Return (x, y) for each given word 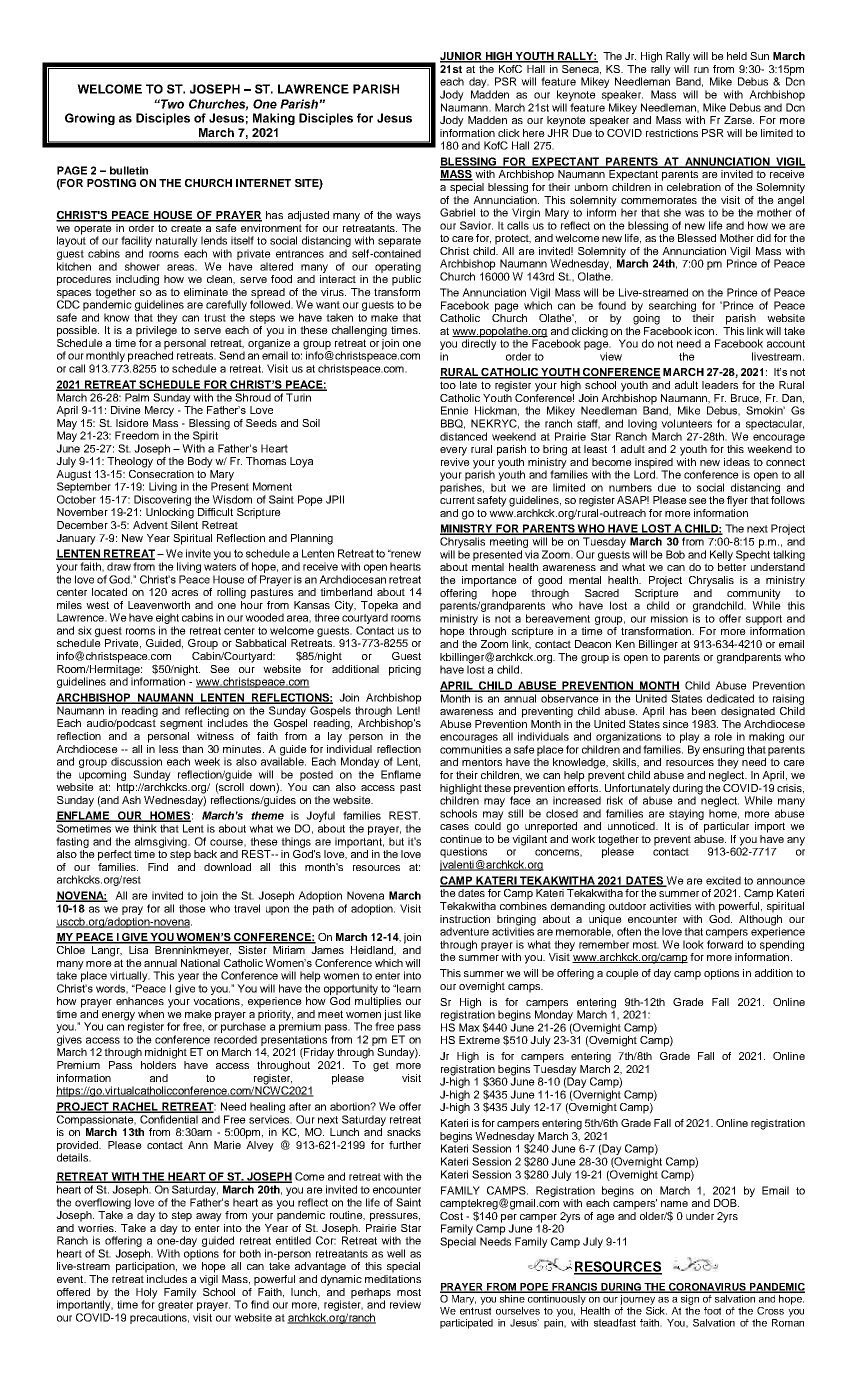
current (457, 500)
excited (723, 880)
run (701, 70)
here (534, 133)
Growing (90, 119)
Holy (147, 1294)
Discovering (162, 500)
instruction (465, 919)
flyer (737, 501)
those (192, 908)
